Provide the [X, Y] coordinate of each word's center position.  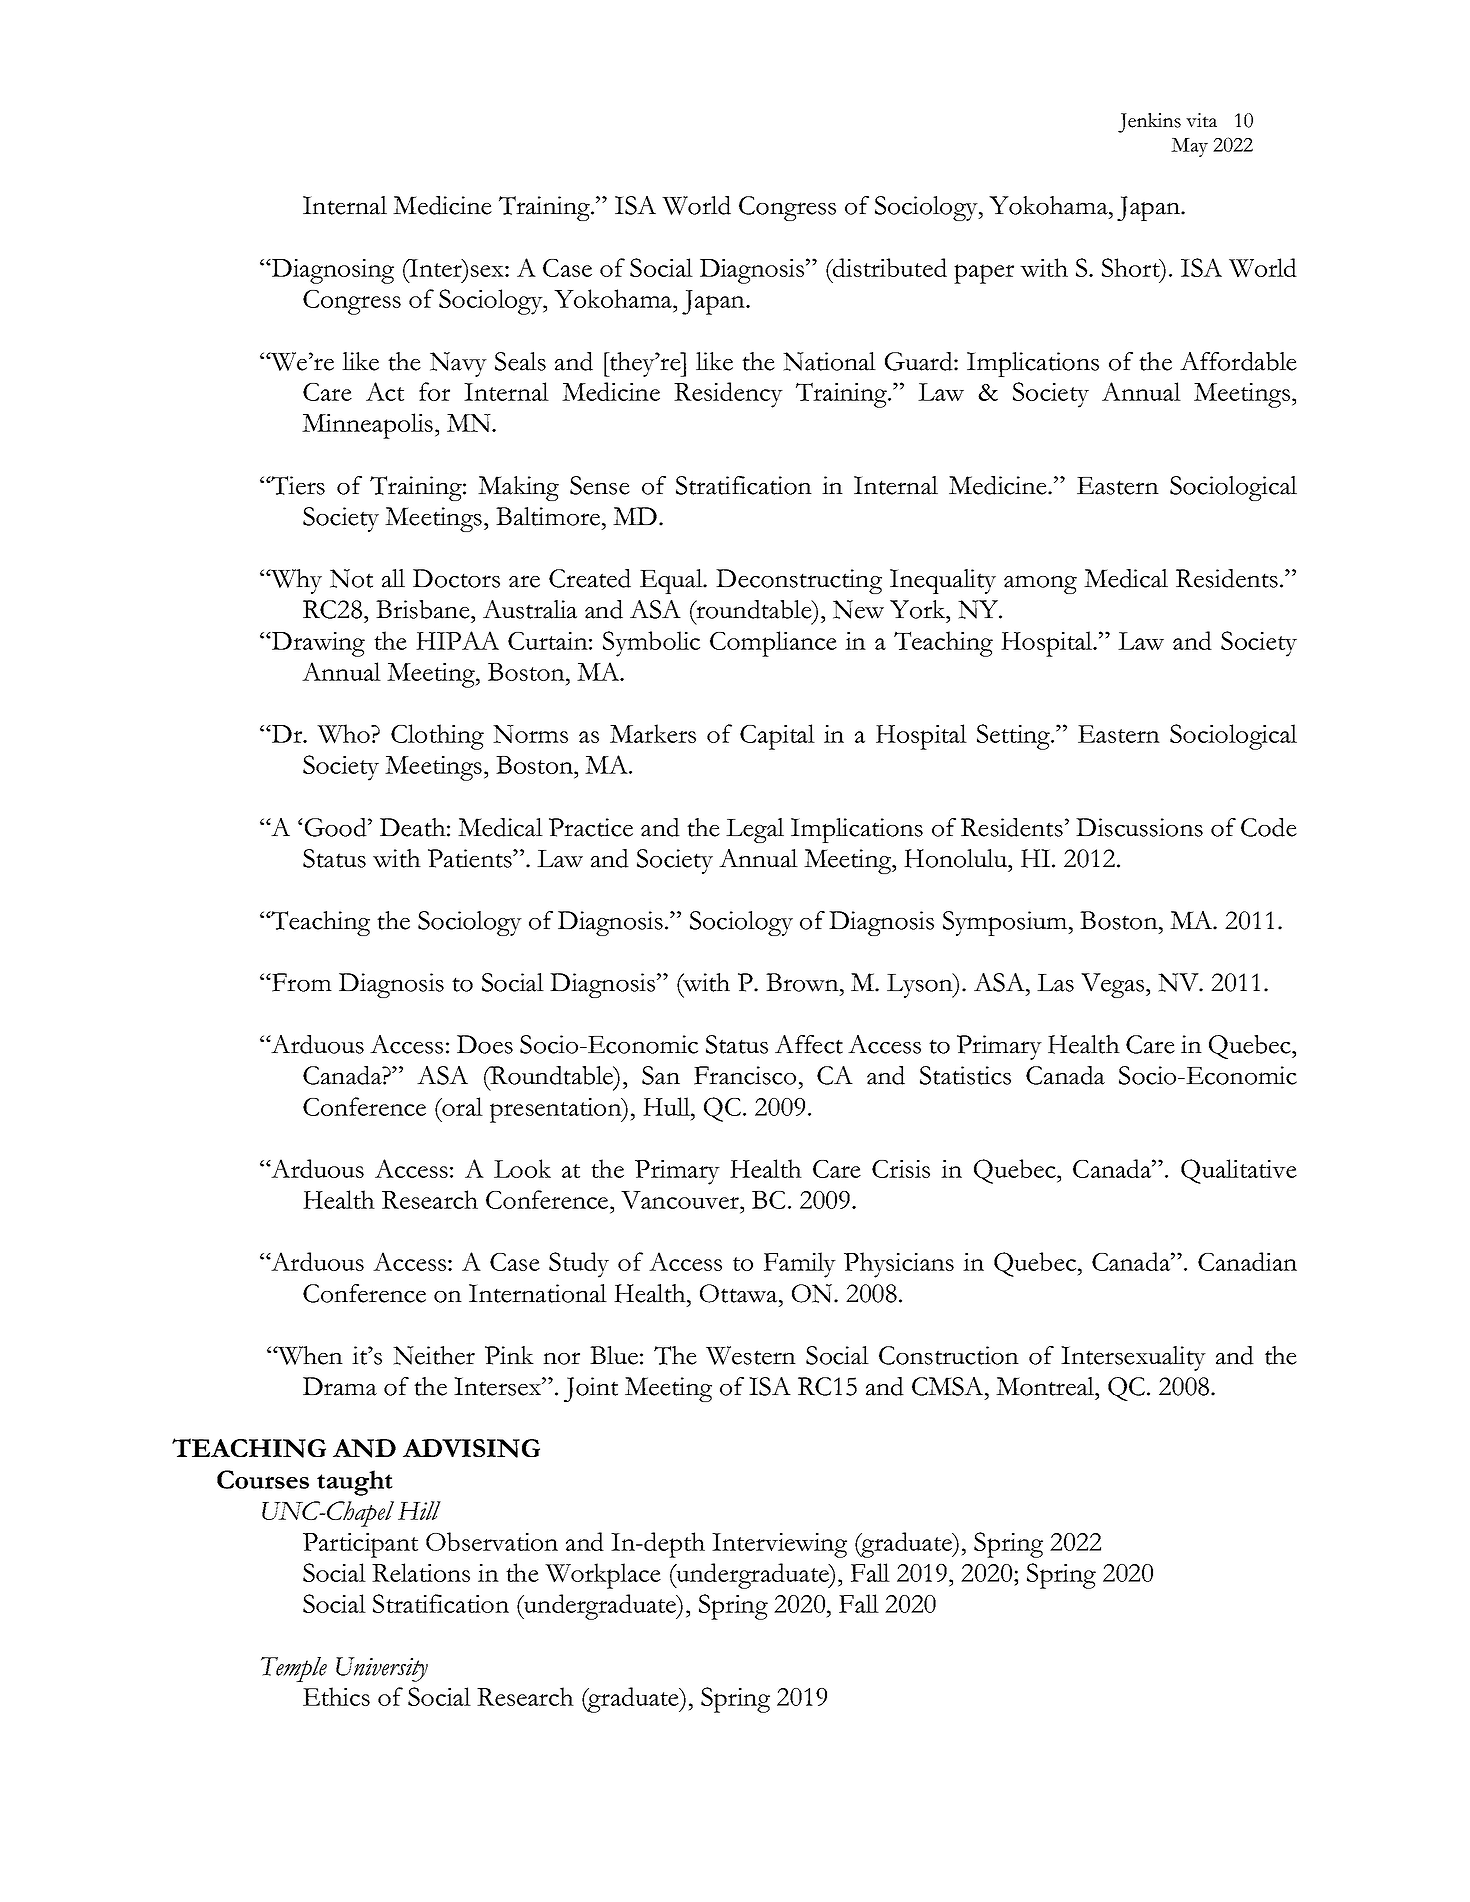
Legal [755, 830]
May [1189, 147]
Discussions [1139, 827]
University [382, 1669]
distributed [889, 267]
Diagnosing [332, 271]
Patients [471, 858]
